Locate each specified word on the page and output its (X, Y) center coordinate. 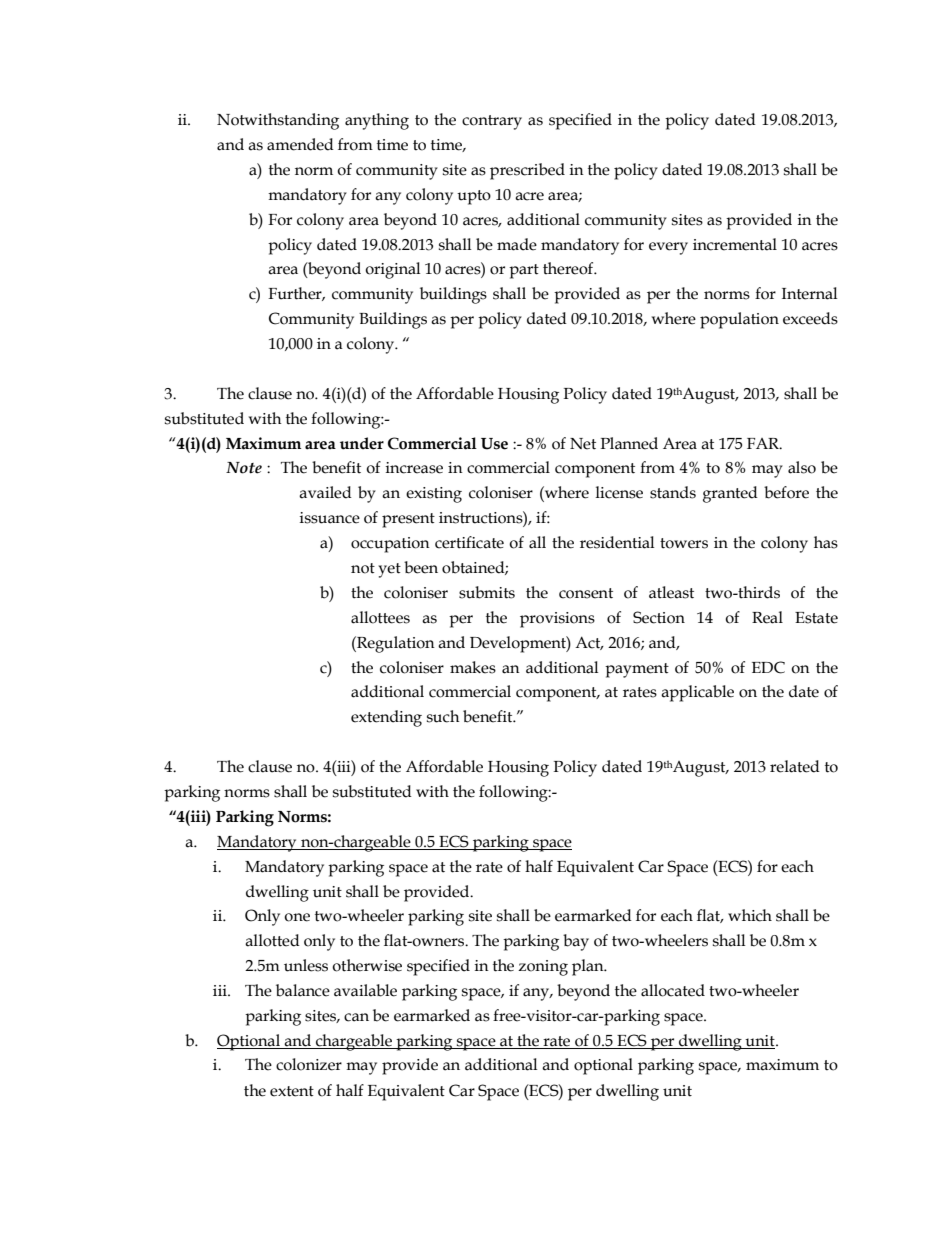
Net (583, 444)
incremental (735, 244)
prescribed (527, 171)
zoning (543, 968)
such (443, 716)
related (795, 766)
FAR (764, 443)
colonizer (309, 1064)
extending (386, 718)
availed (325, 492)
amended (300, 144)
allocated (673, 990)
